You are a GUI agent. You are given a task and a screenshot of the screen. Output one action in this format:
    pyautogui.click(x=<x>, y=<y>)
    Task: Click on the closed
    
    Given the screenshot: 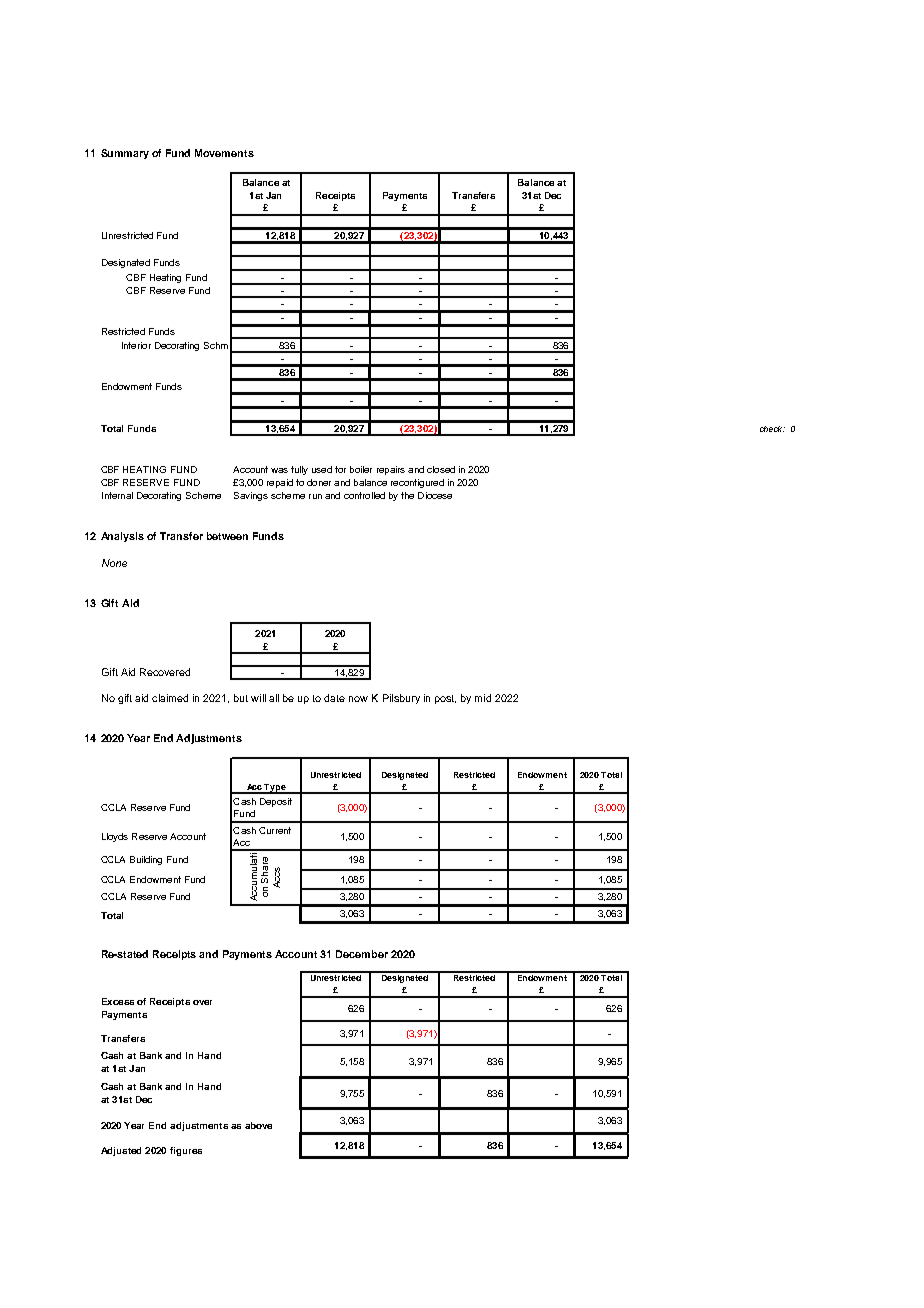 What is the action you would take?
    pyautogui.click(x=441, y=469)
